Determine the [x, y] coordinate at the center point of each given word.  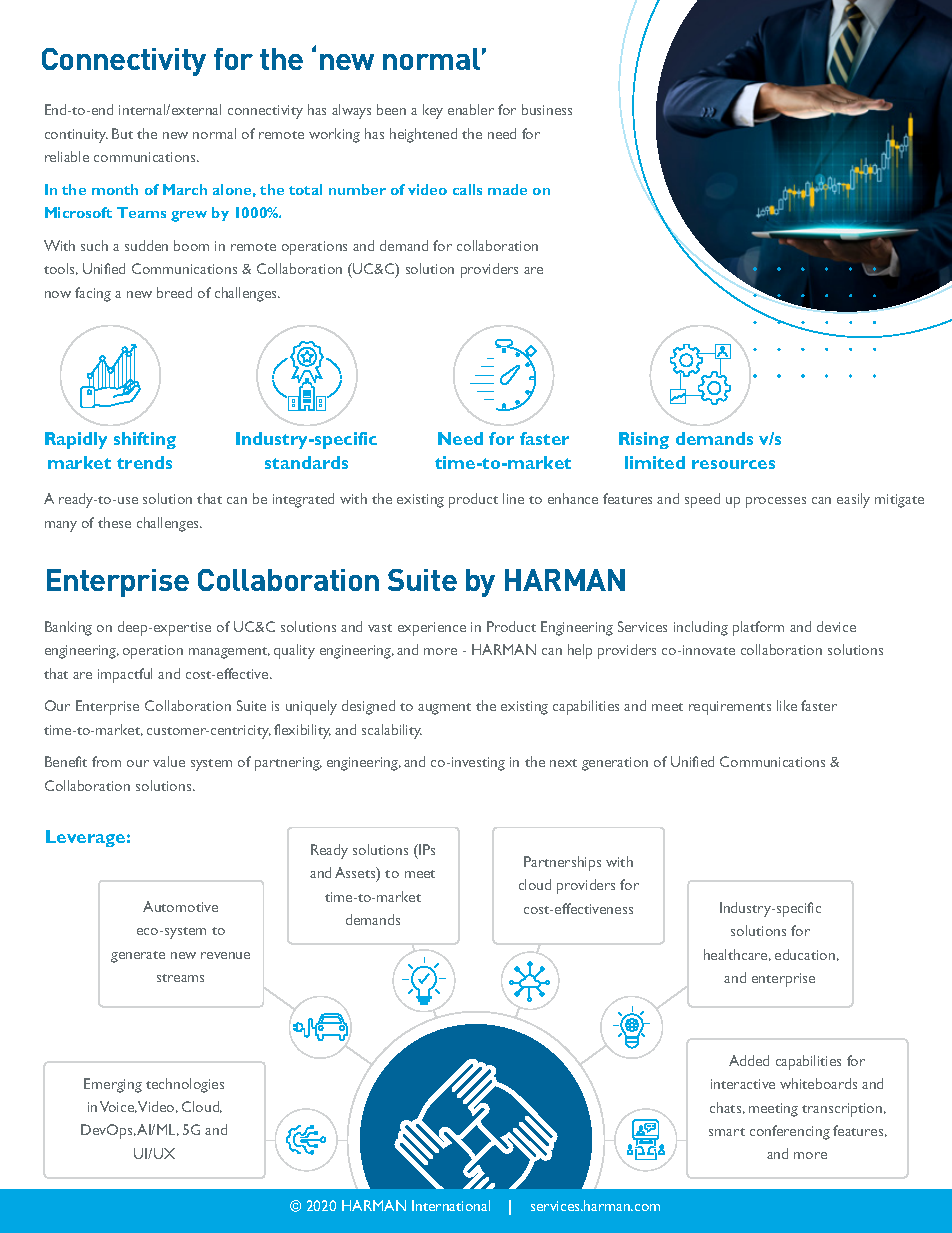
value [169, 761]
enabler [471, 109]
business [547, 109]
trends [144, 462]
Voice [118, 1107]
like [787, 705]
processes [776, 502]
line [513, 498]
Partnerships [562, 863]
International [451, 1205]
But [122, 133]
